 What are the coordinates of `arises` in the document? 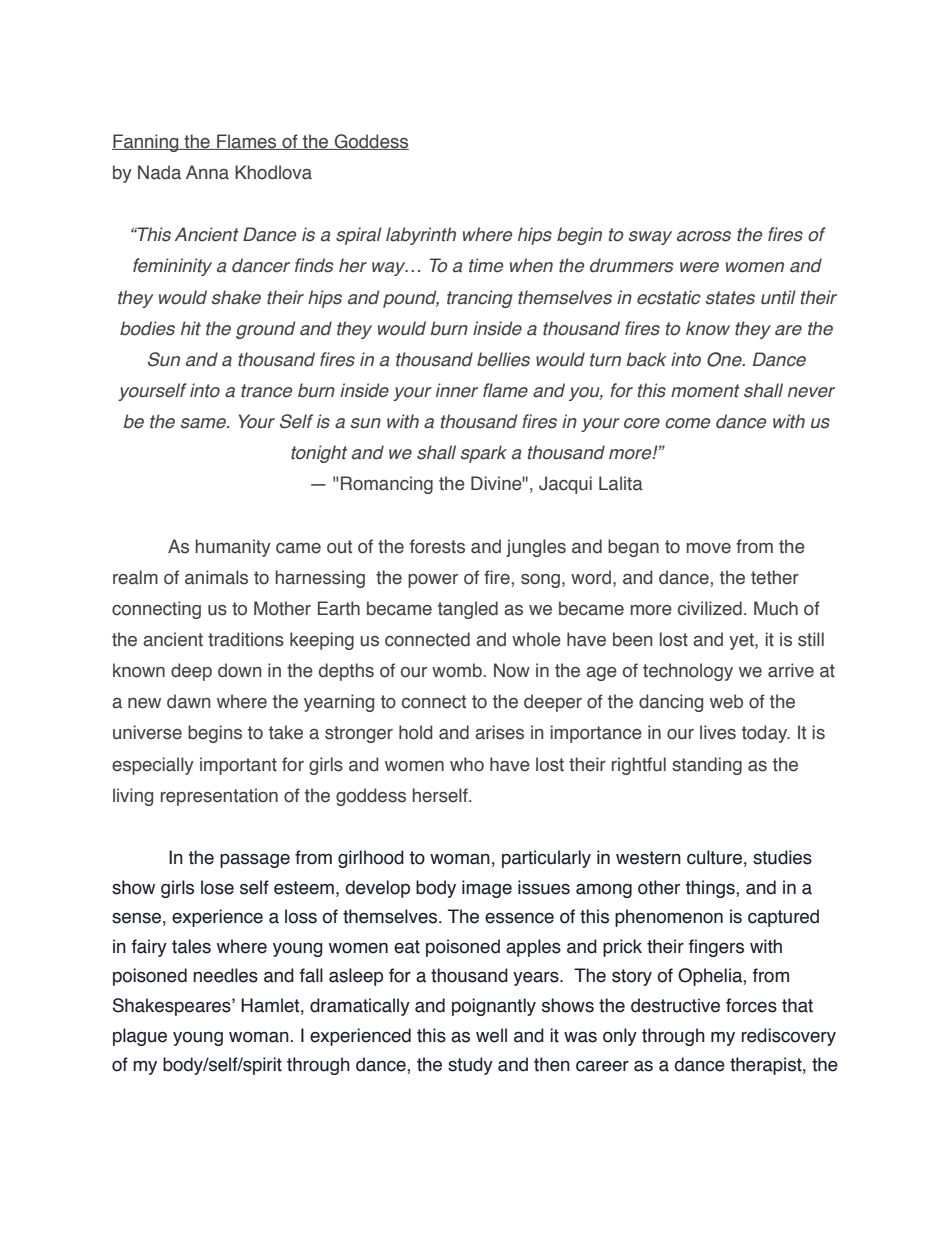 It's located at (499, 732).
